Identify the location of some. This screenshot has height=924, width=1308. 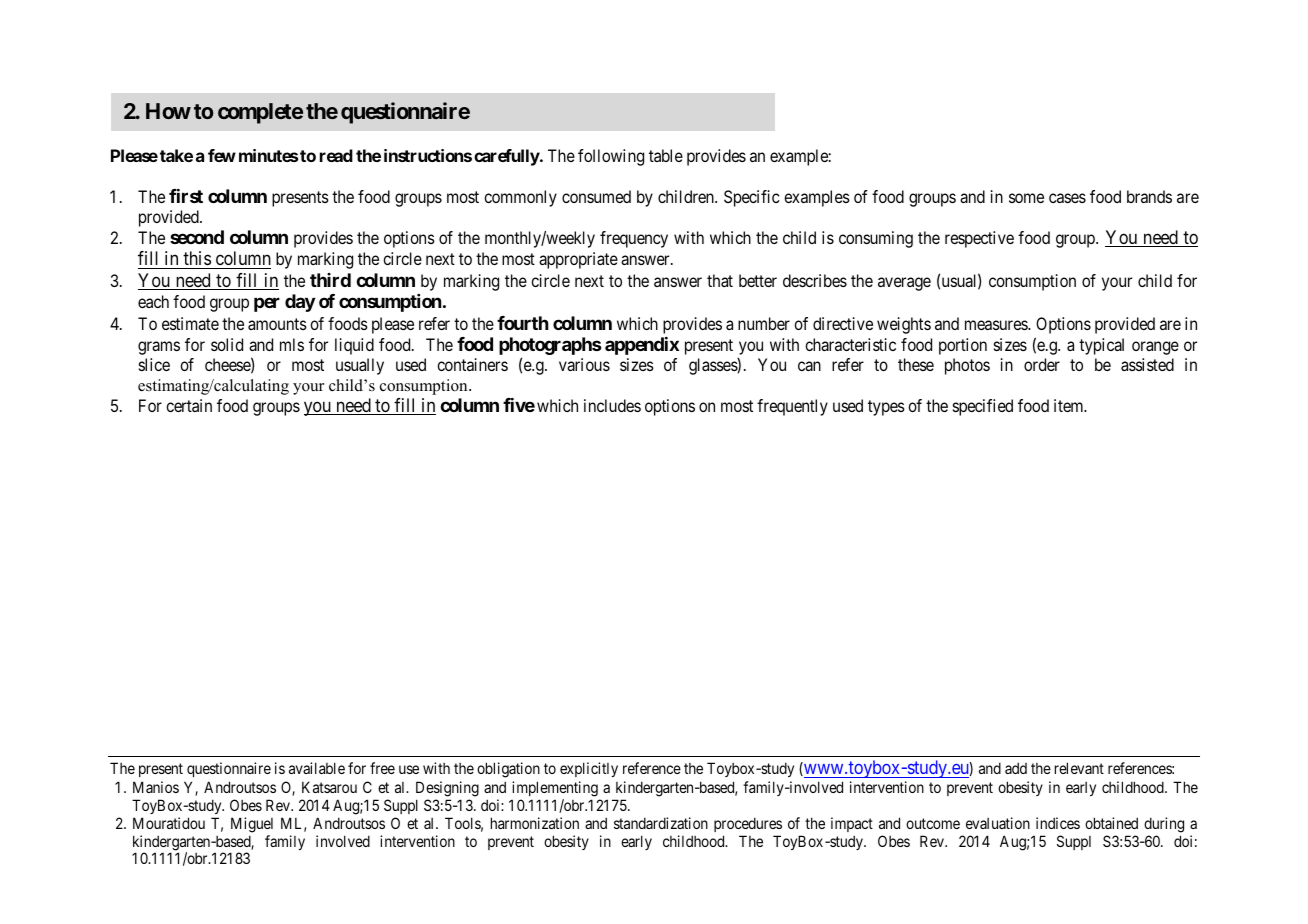
(1026, 198).
